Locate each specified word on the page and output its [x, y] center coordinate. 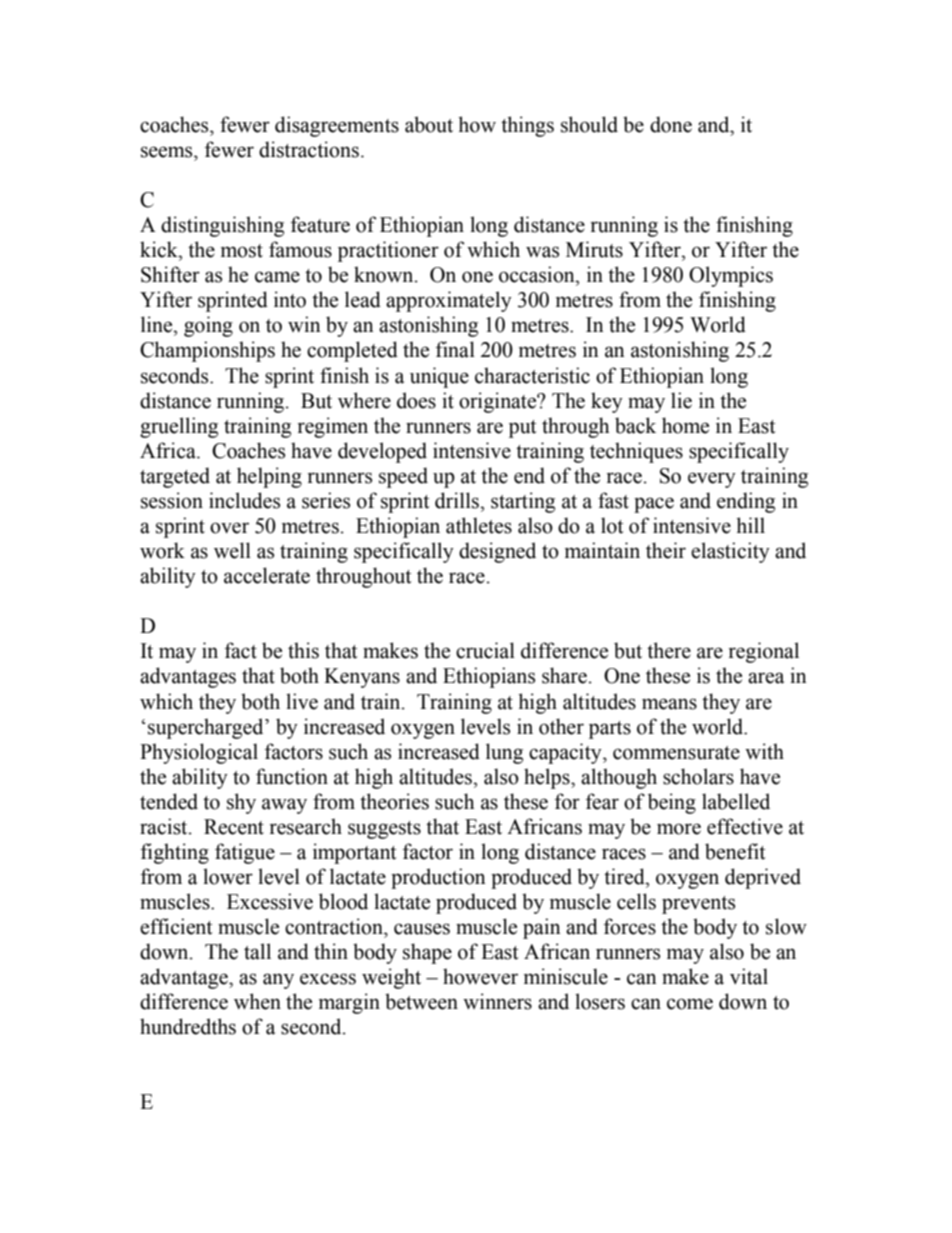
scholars [698, 776]
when [257, 1001]
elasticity [730, 552]
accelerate [267, 575]
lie [681, 400]
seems [168, 152]
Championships [207, 351]
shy [241, 803]
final [455, 349]
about [429, 124]
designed [497, 552]
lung [504, 753]
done [671, 124]
